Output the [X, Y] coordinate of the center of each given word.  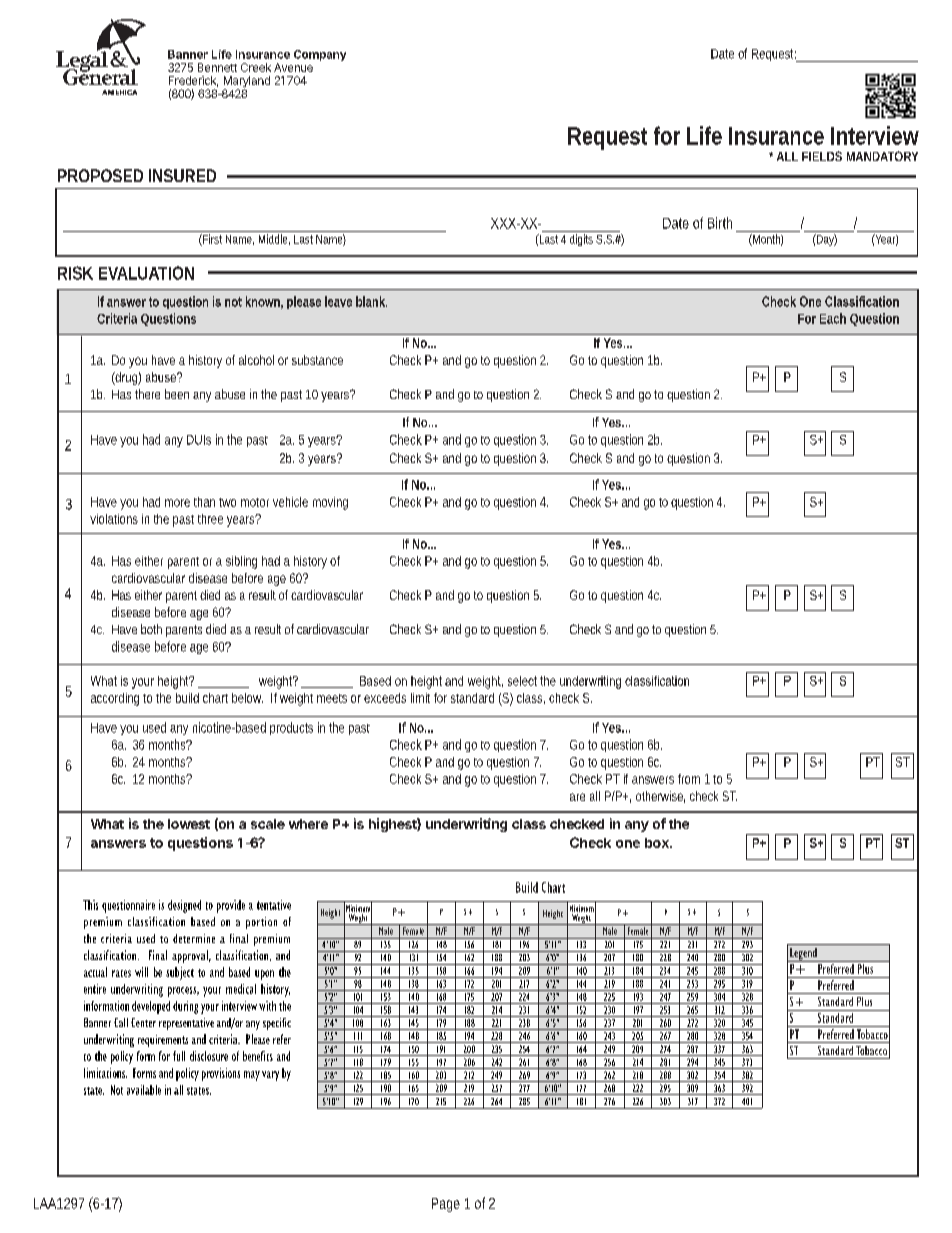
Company [320, 55]
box [658, 843]
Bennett [217, 67]
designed [184, 906]
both [151, 629]
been [177, 394]
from [689, 779]
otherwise [660, 797]
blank [371, 301]
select [522, 681]
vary [270, 1076]
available [144, 1090]
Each [833, 318]
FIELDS [822, 156]
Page [446, 1205]
